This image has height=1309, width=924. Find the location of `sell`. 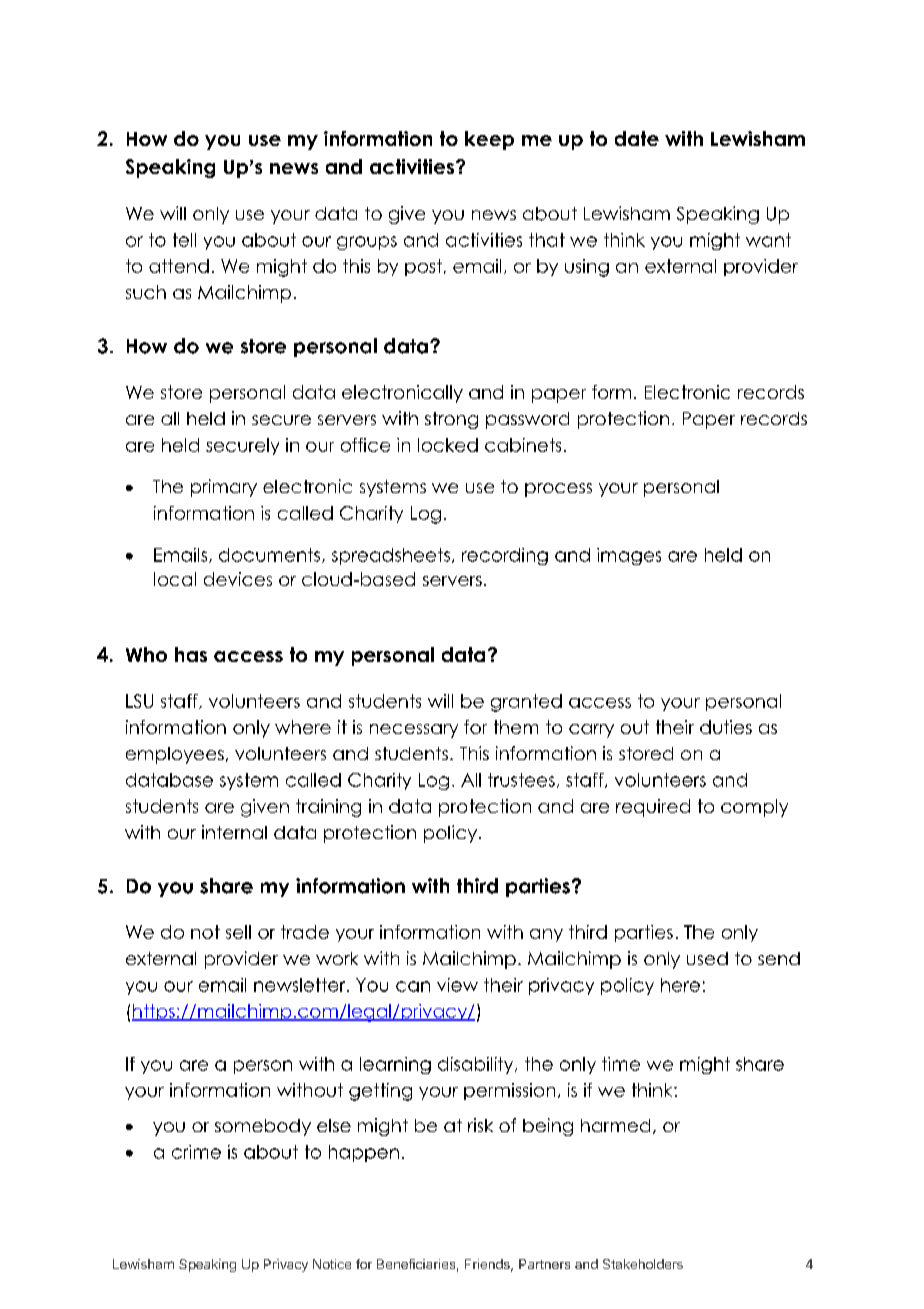

sell is located at coordinates (238, 932).
